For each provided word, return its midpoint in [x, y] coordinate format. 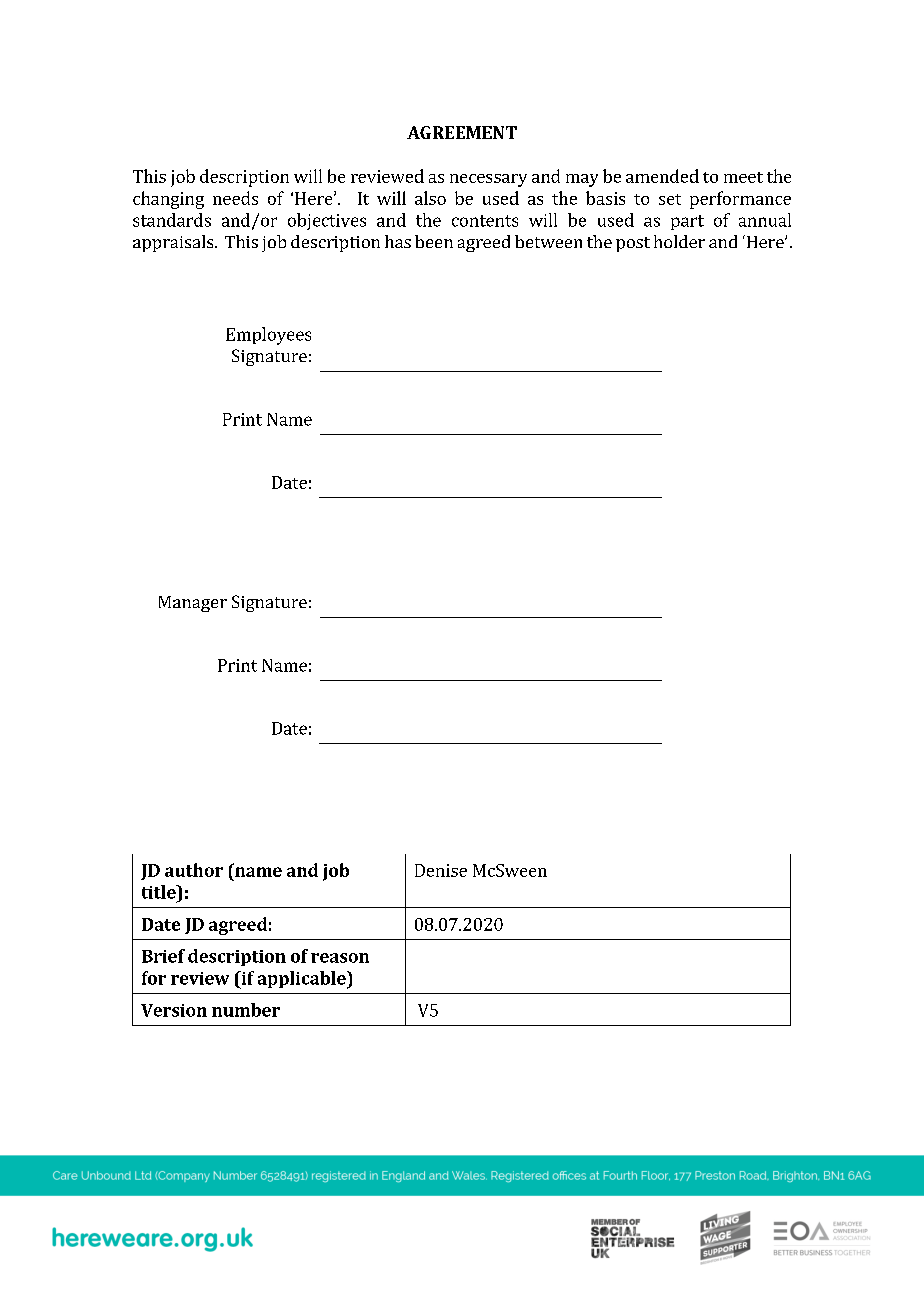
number [246, 1010]
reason [340, 958]
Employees [268, 336]
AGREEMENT [462, 132]
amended [662, 176]
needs [235, 198]
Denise [441, 870]
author [194, 870]
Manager [193, 604]
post [633, 244]
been [434, 241]
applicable [303, 980]
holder [679, 241]
